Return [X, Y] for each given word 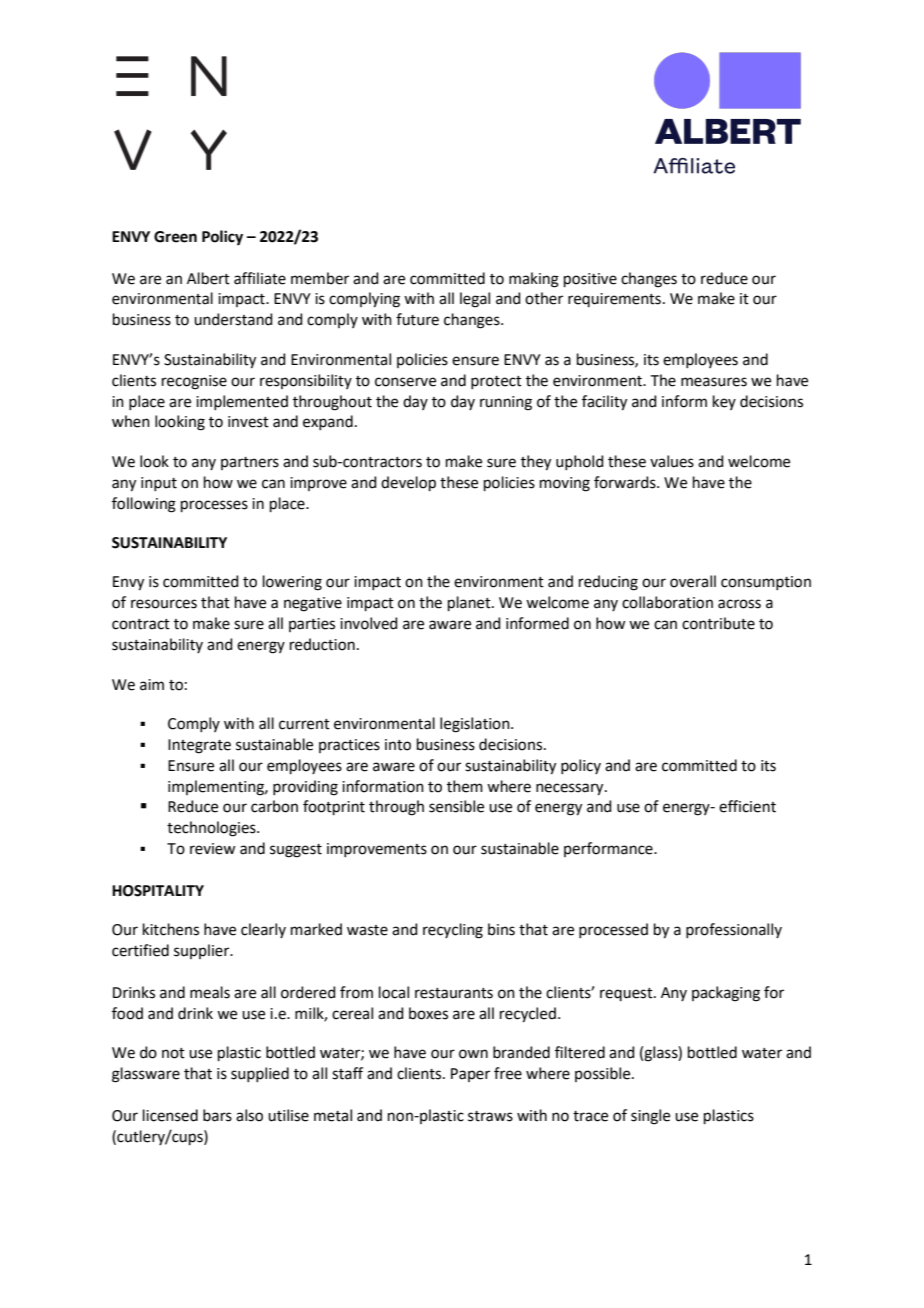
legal [475, 300]
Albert [208, 278]
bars [217, 1115]
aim [152, 685]
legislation [476, 725]
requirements [614, 300]
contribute [718, 623]
